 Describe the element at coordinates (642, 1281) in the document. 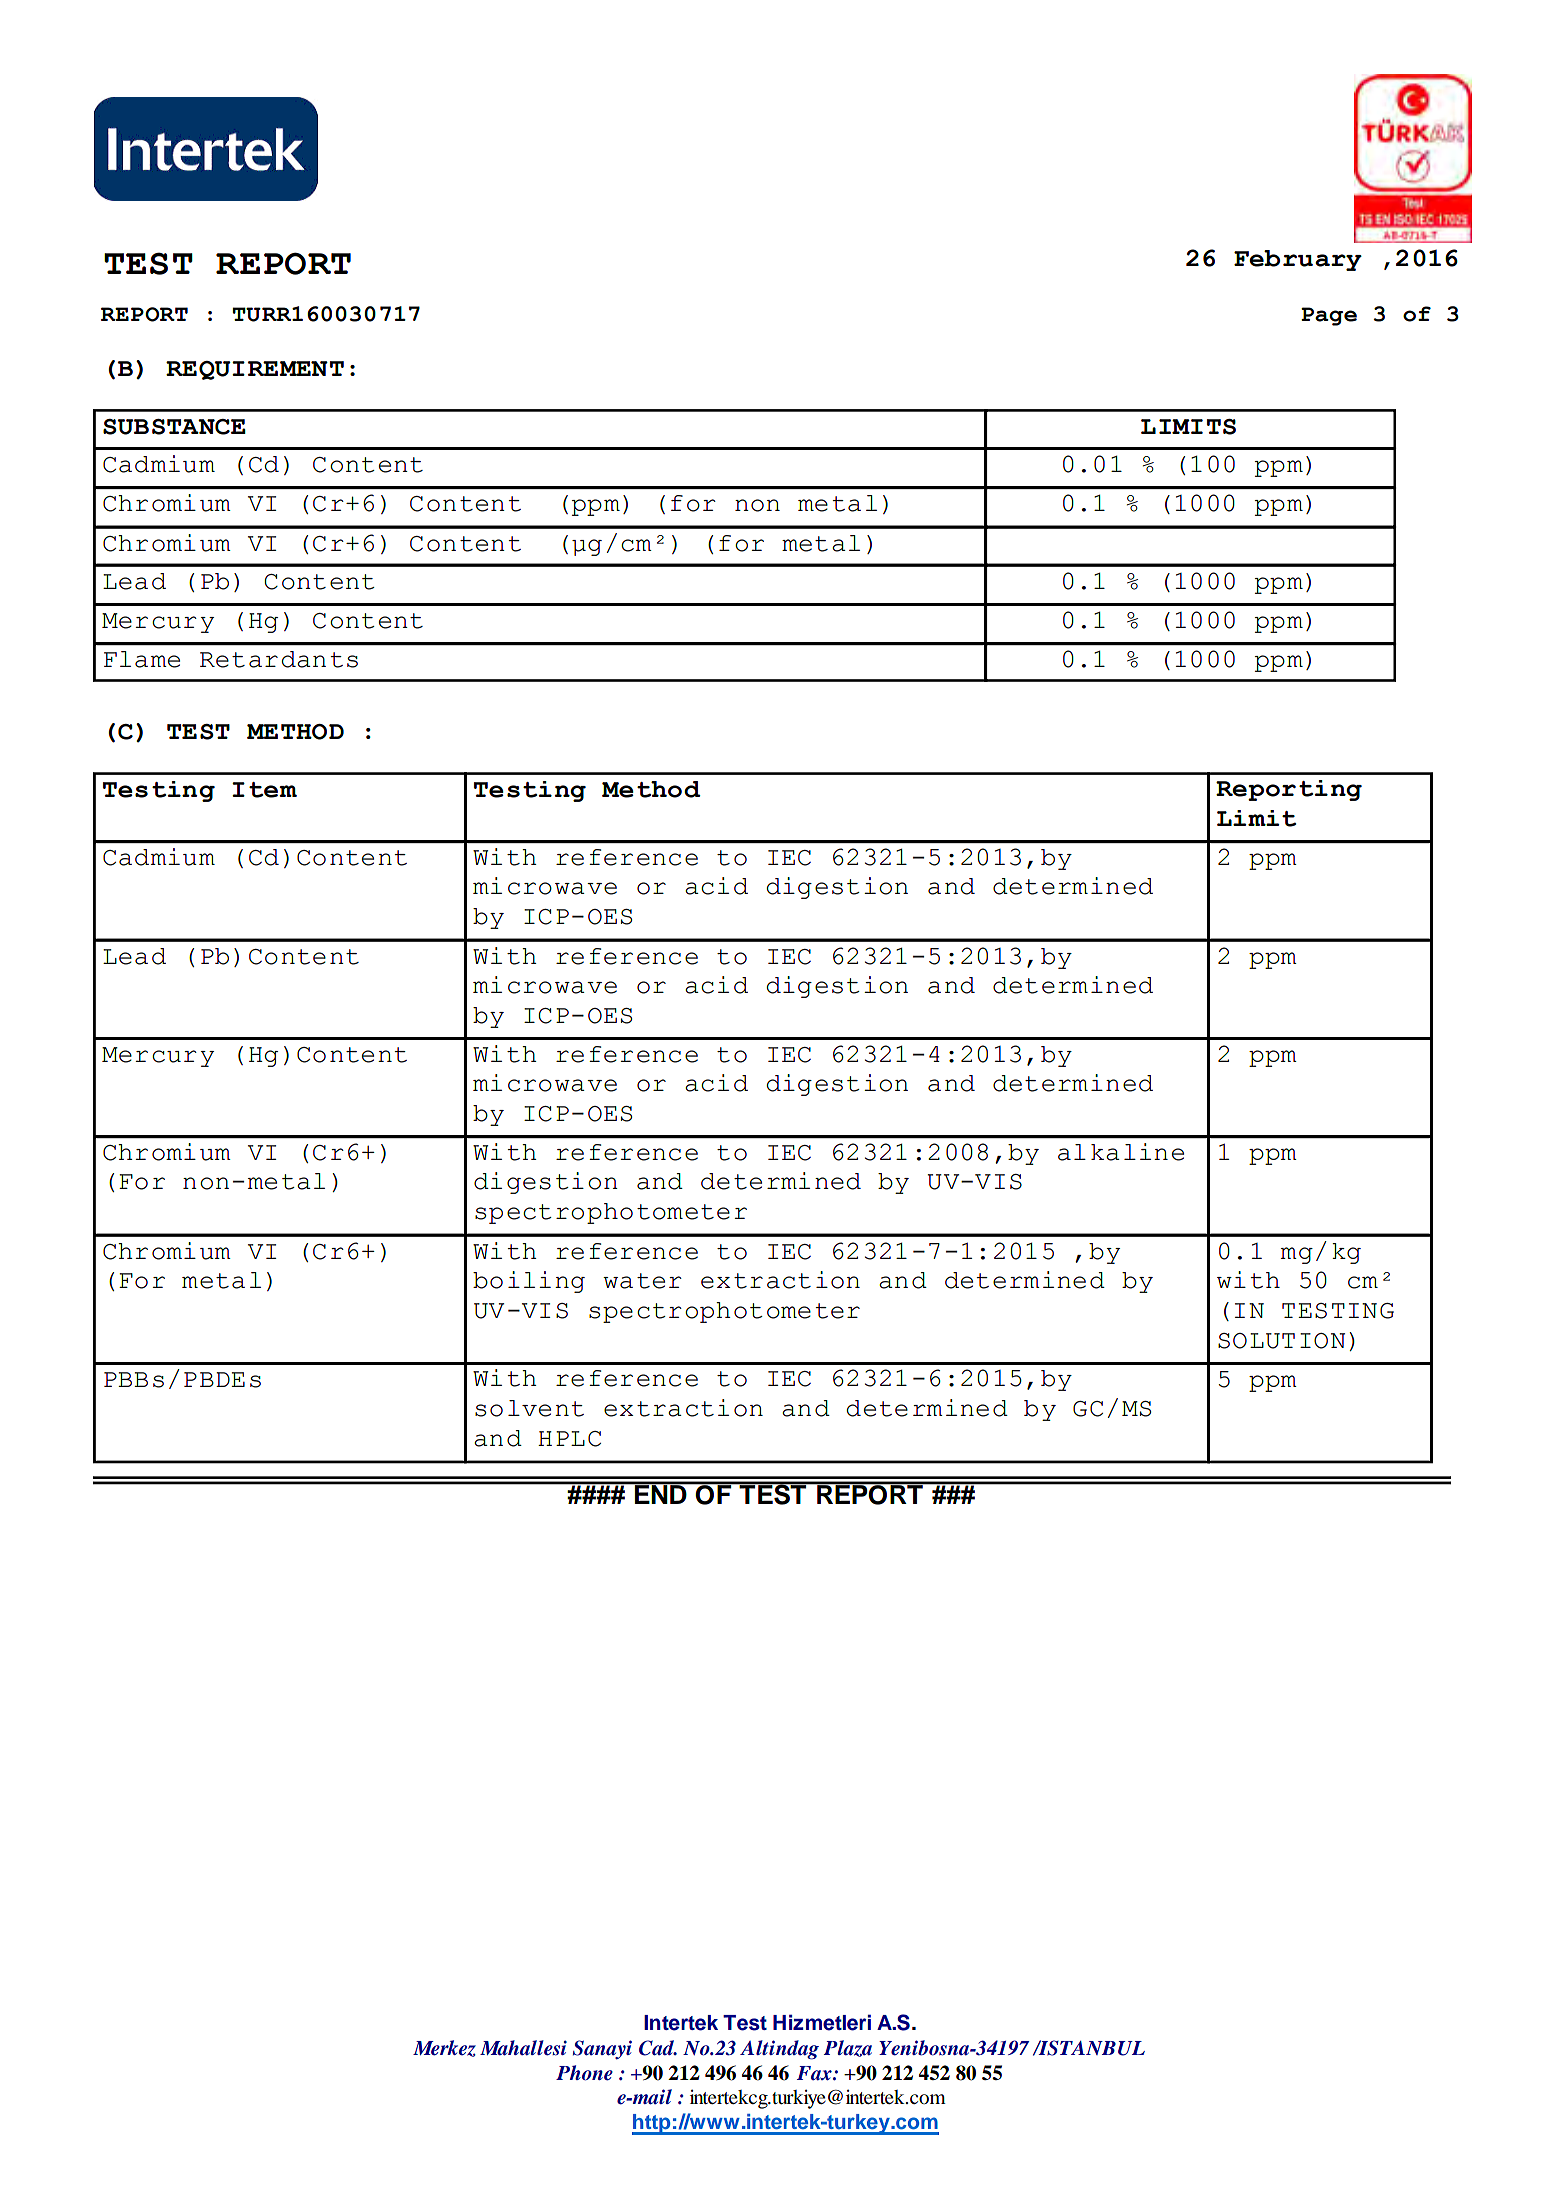

I see `water` at that location.
